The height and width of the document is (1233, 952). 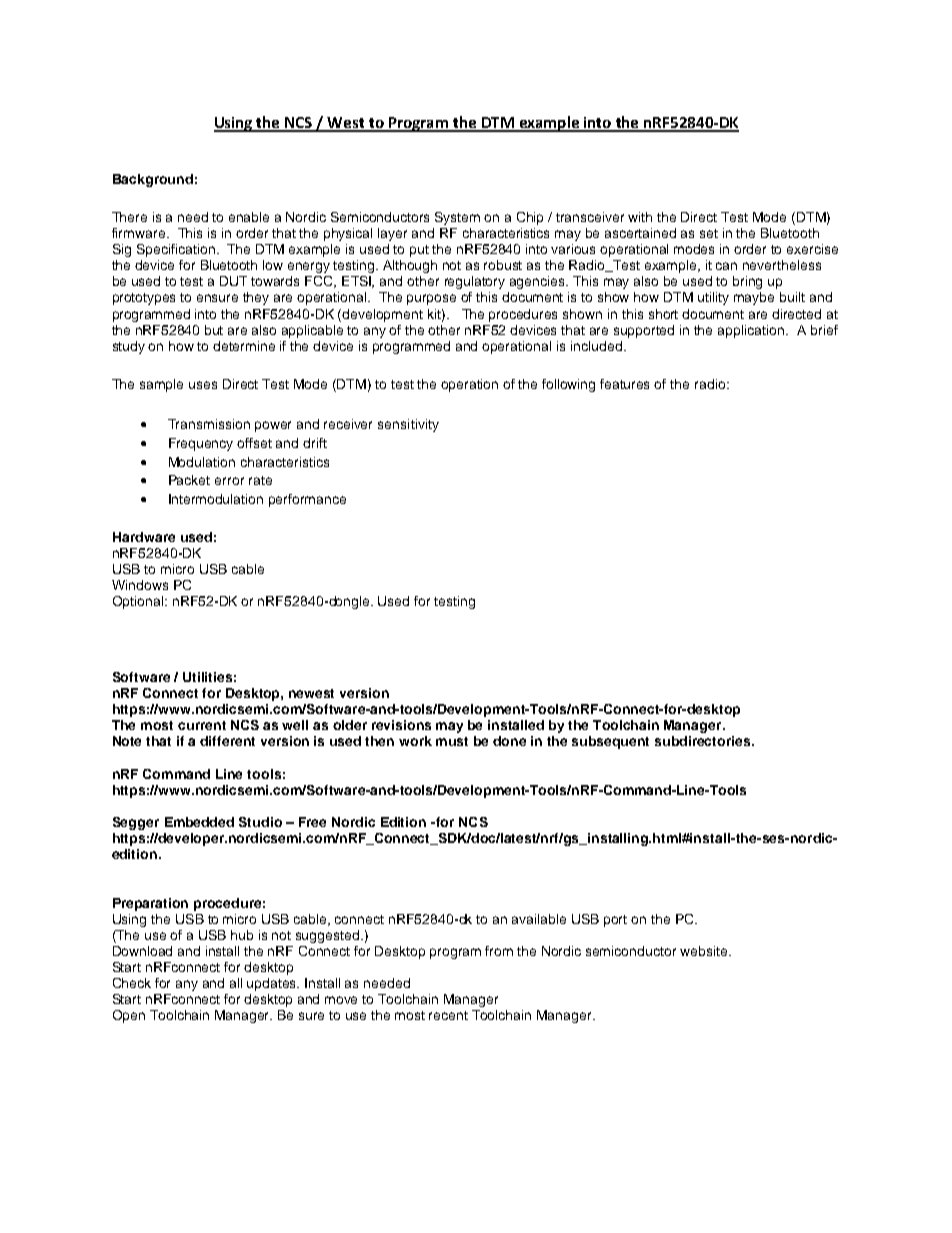 What do you see at coordinates (227, 741) in the document?
I see `different` at bounding box center [227, 741].
